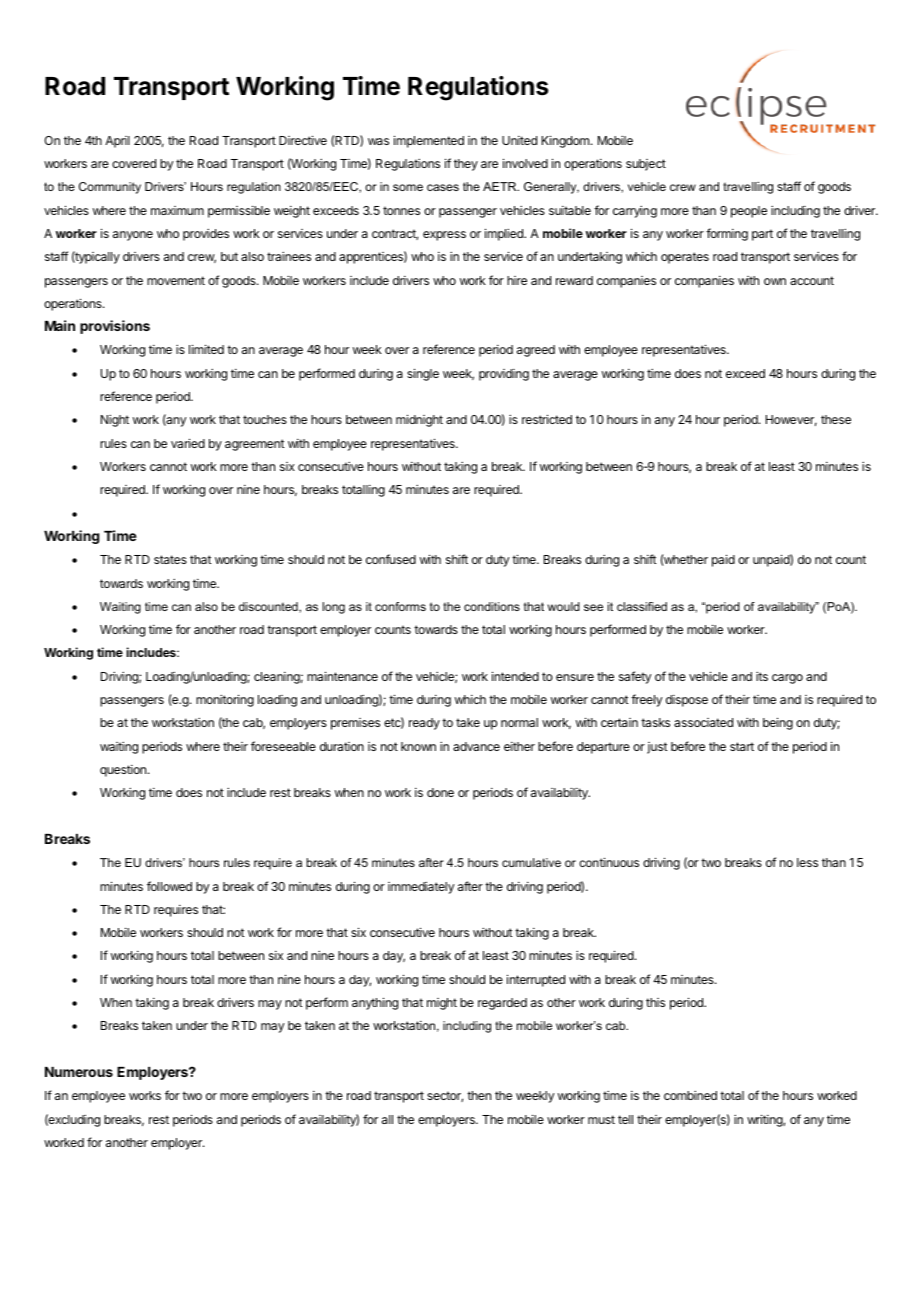  What do you see at coordinates (762, 676) in the document?
I see `its` at bounding box center [762, 676].
